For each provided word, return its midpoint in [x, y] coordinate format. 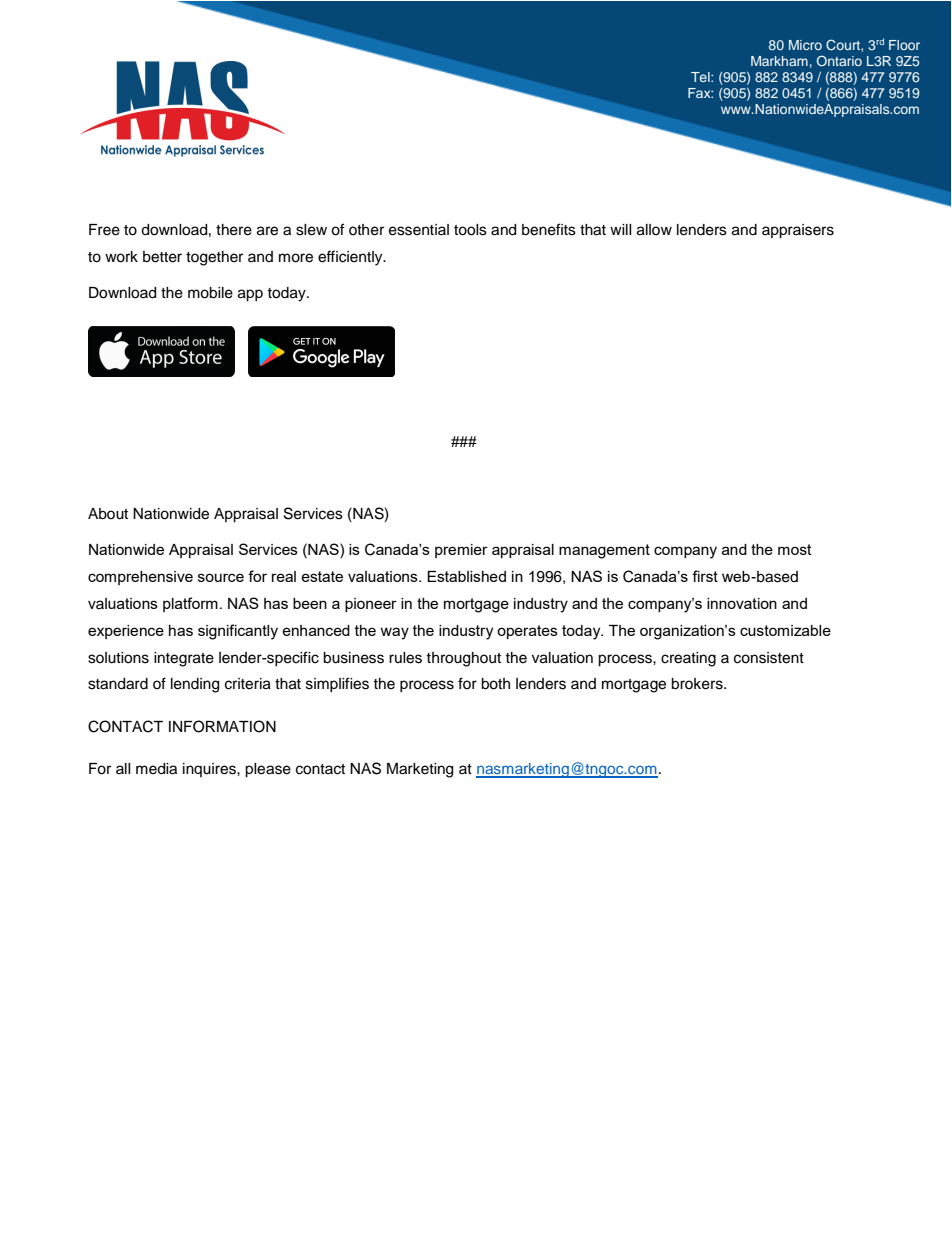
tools [470, 230]
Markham [779, 61]
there [234, 230]
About [108, 514]
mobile [210, 293]
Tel [701, 77]
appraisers [798, 231]
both [495, 684]
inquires [210, 770]
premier [461, 551]
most [795, 549]
